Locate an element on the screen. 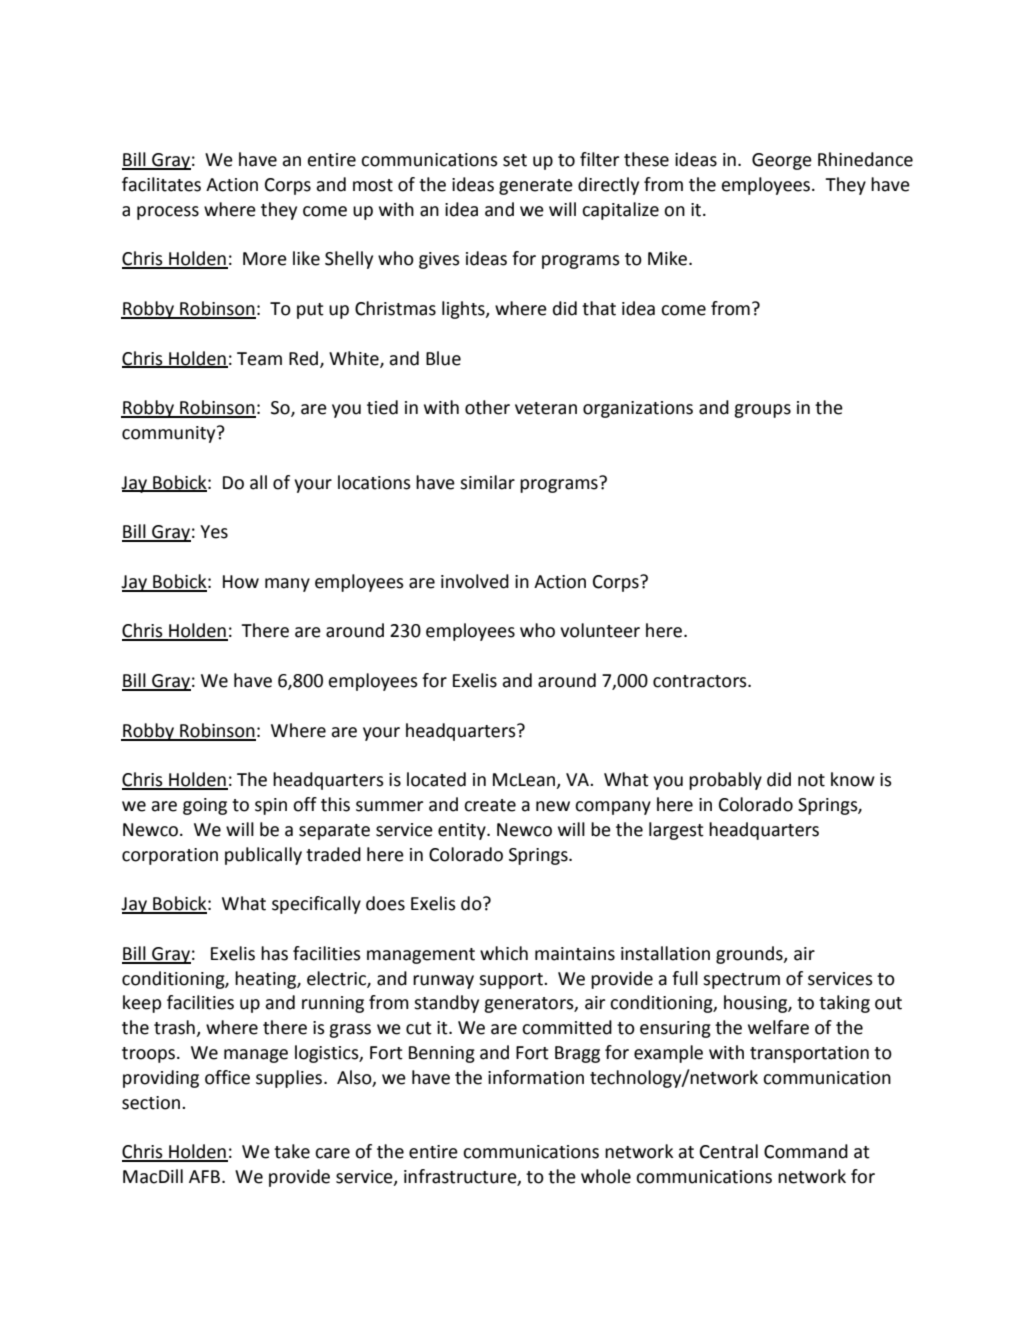 Image resolution: width=1036 pixels, height=1341 pixels. facilitates is located at coordinates (161, 184).
